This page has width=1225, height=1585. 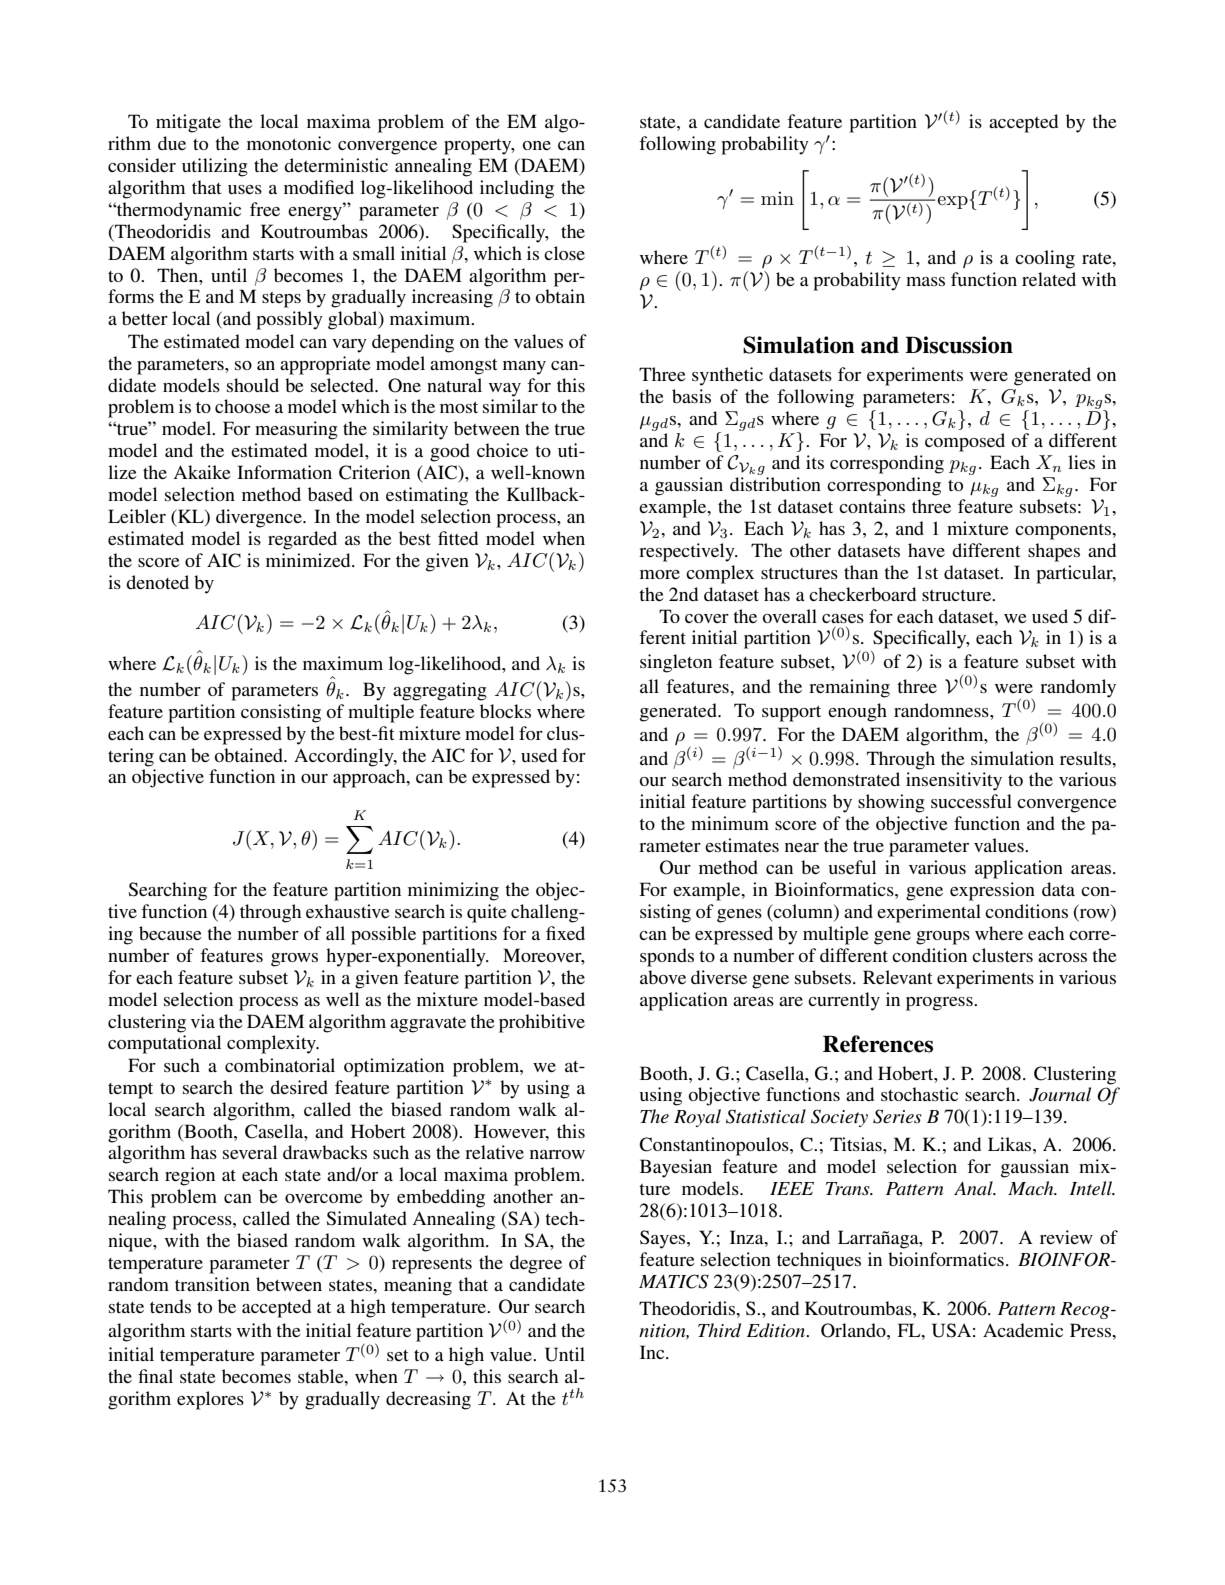 I want to click on approach, so click(x=370, y=778).
